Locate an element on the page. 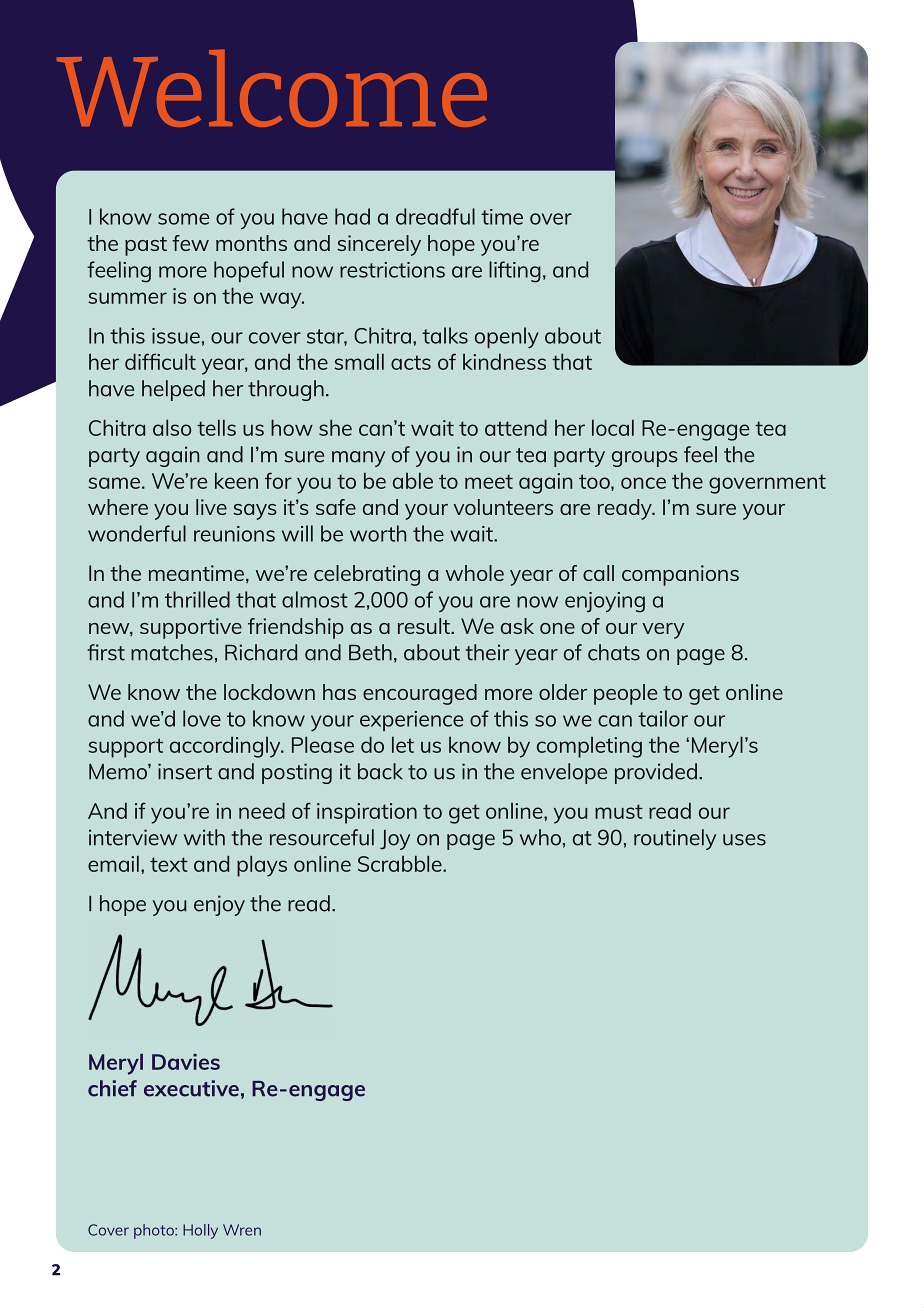  with is located at coordinates (204, 837).
